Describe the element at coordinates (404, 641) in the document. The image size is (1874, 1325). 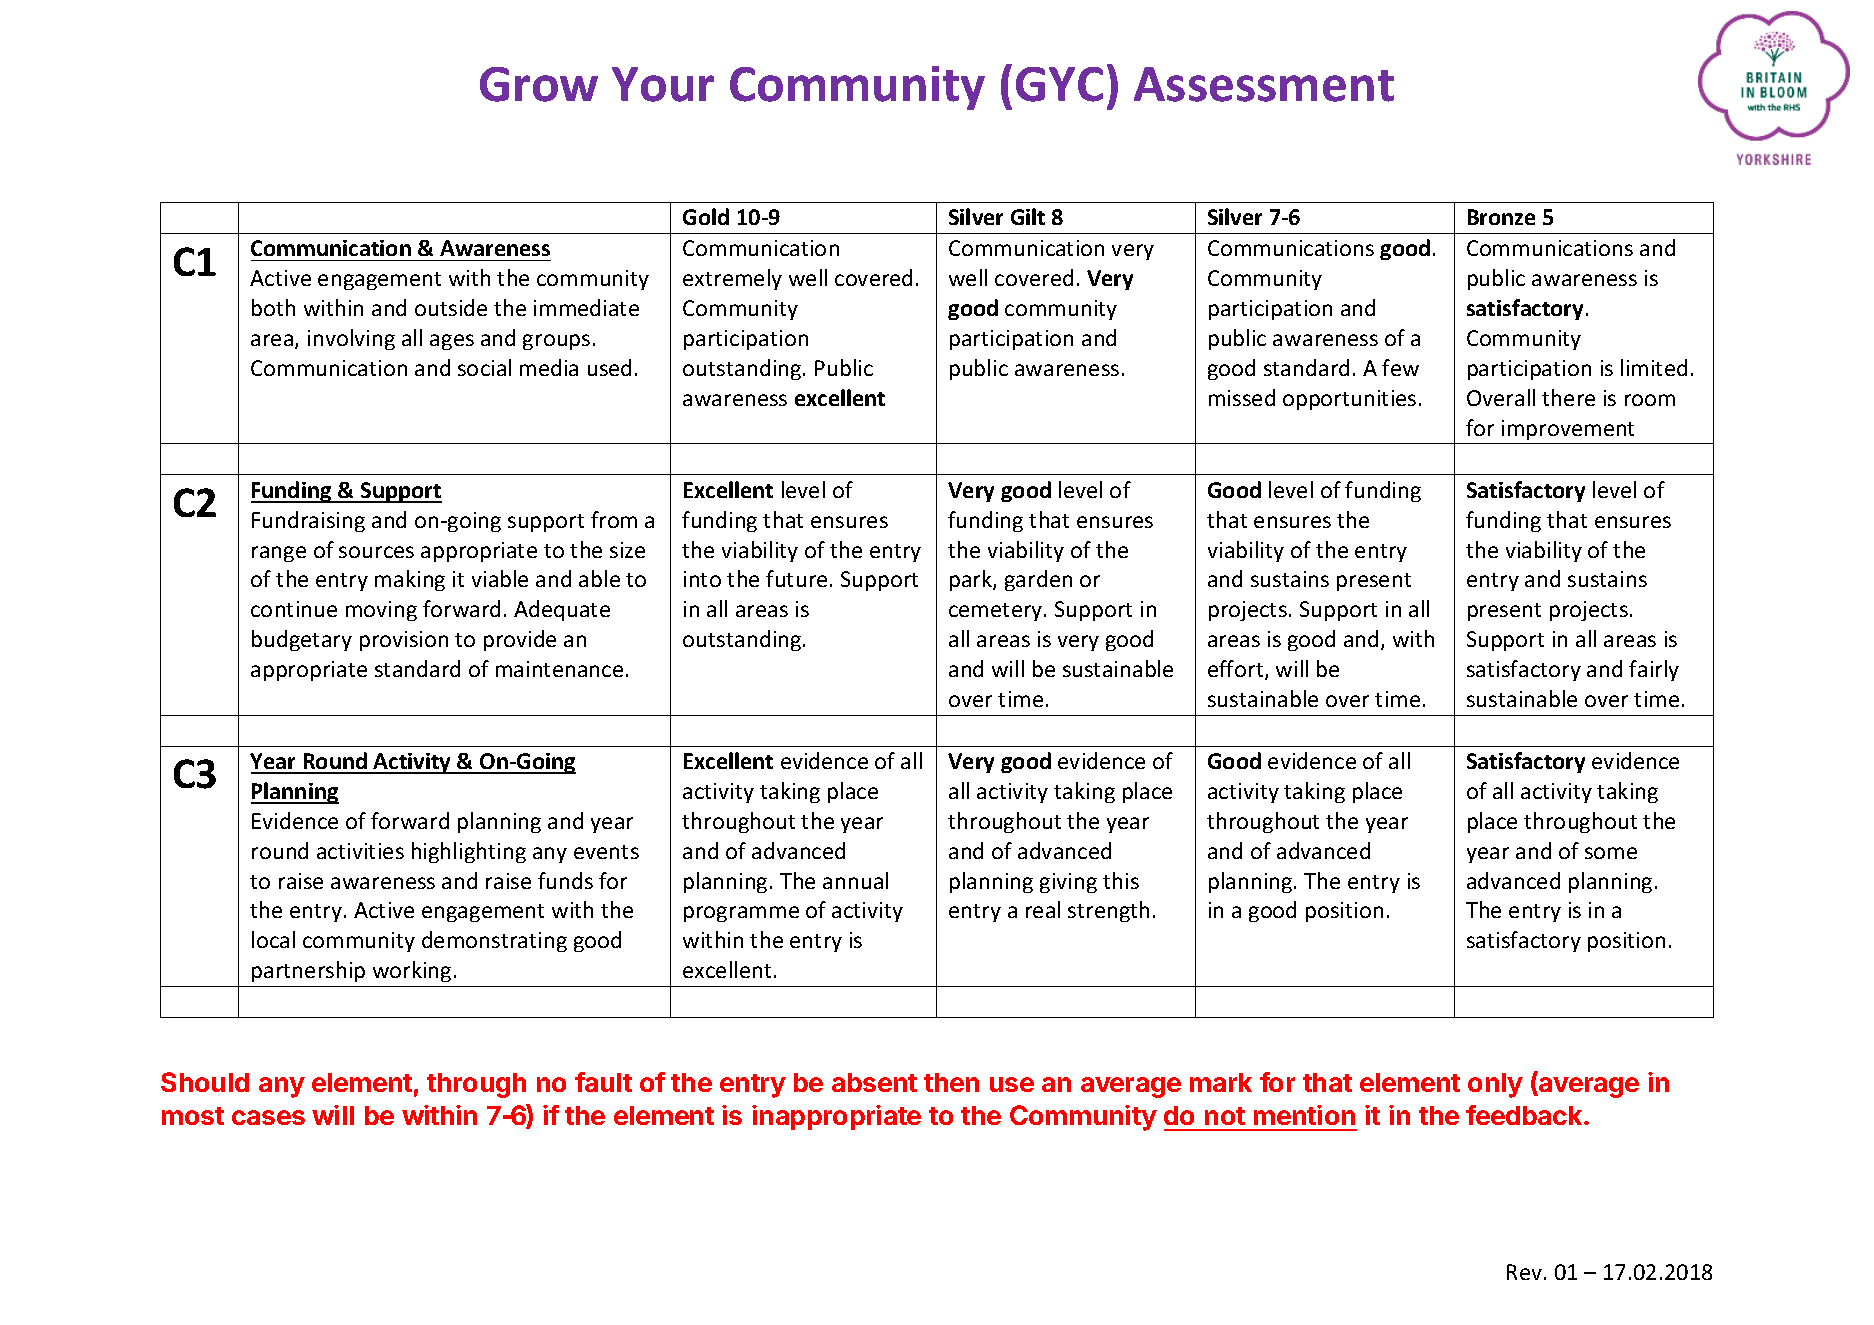
I see `provision` at that location.
